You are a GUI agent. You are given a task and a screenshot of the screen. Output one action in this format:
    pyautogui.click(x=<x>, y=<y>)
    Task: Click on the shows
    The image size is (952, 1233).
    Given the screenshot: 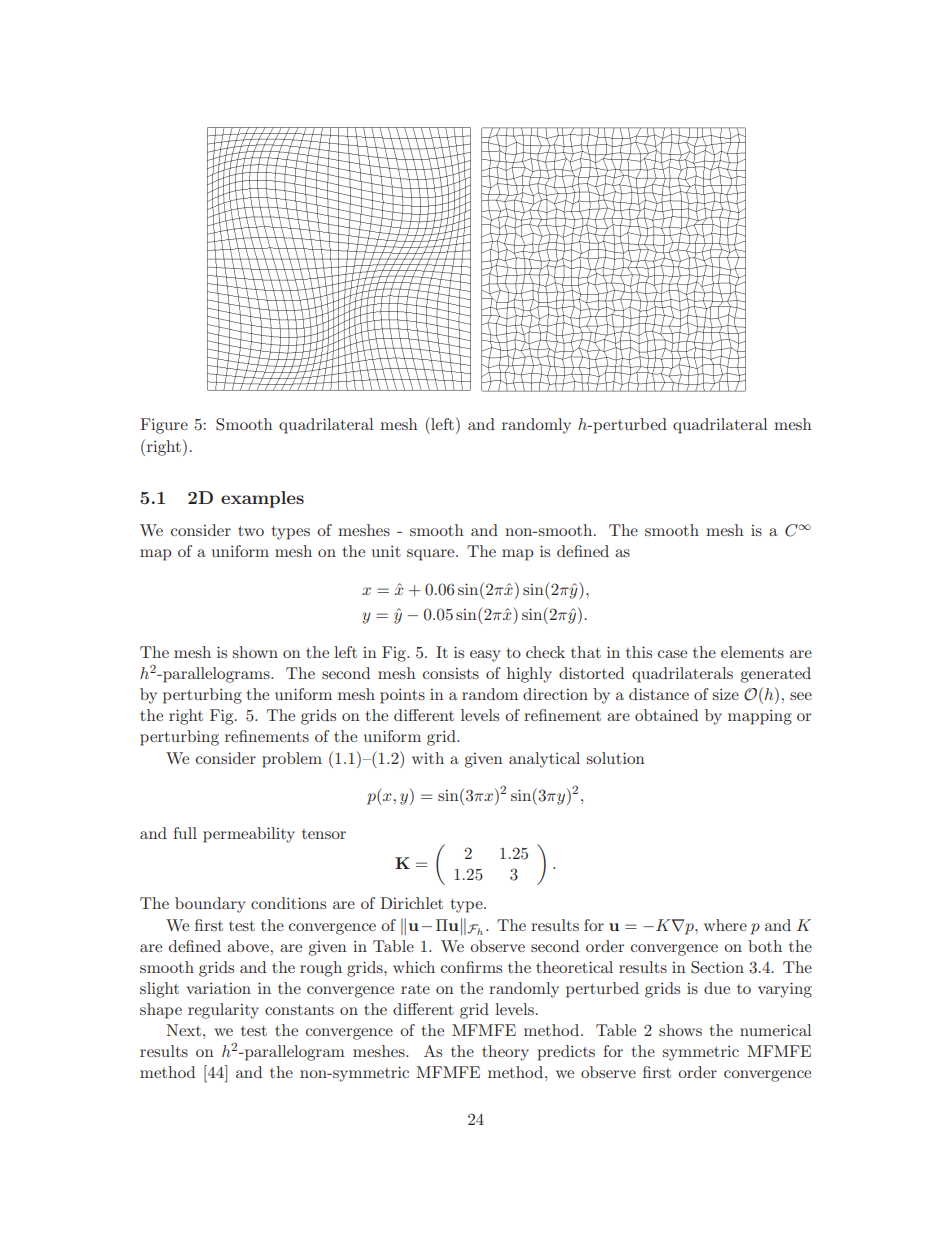 What is the action you would take?
    pyautogui.click(x=680, y=1030)
